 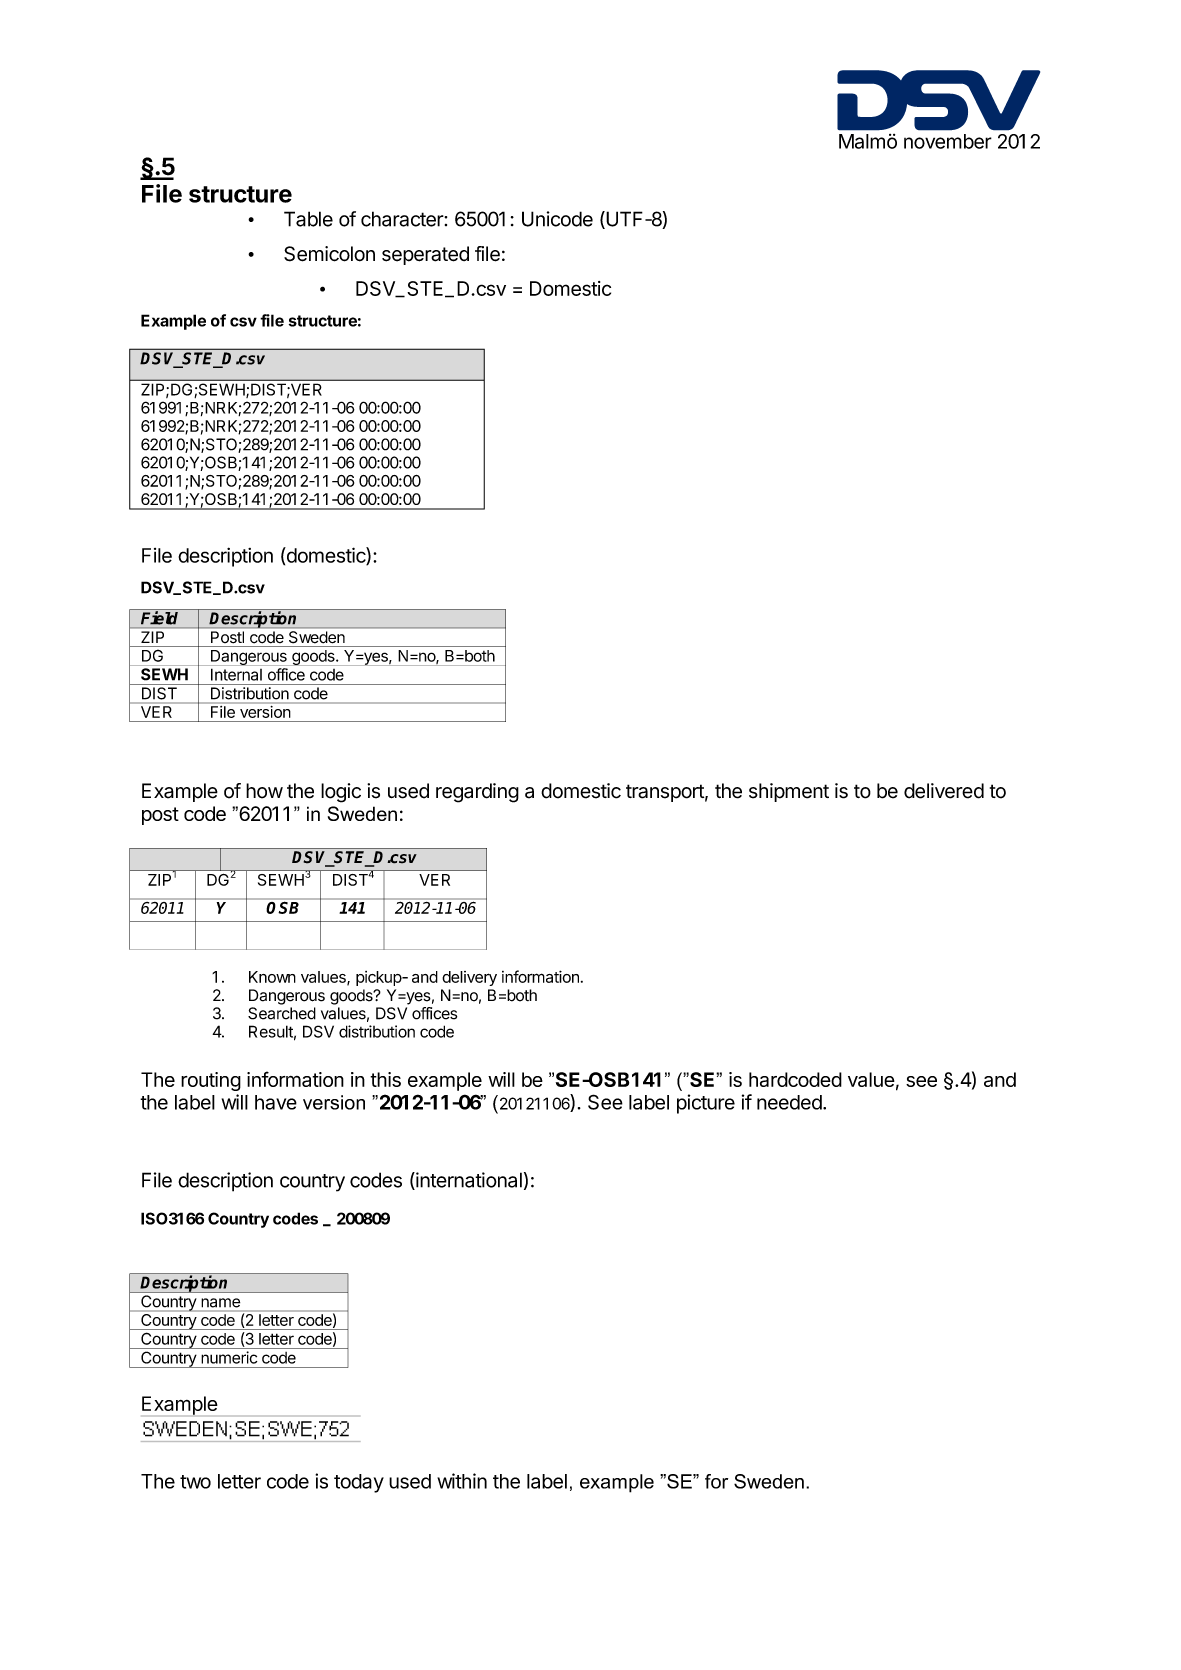 What do you see at coordinates (477, 793) in the image?
I see `regarding` at bounding box center [477, 793].
